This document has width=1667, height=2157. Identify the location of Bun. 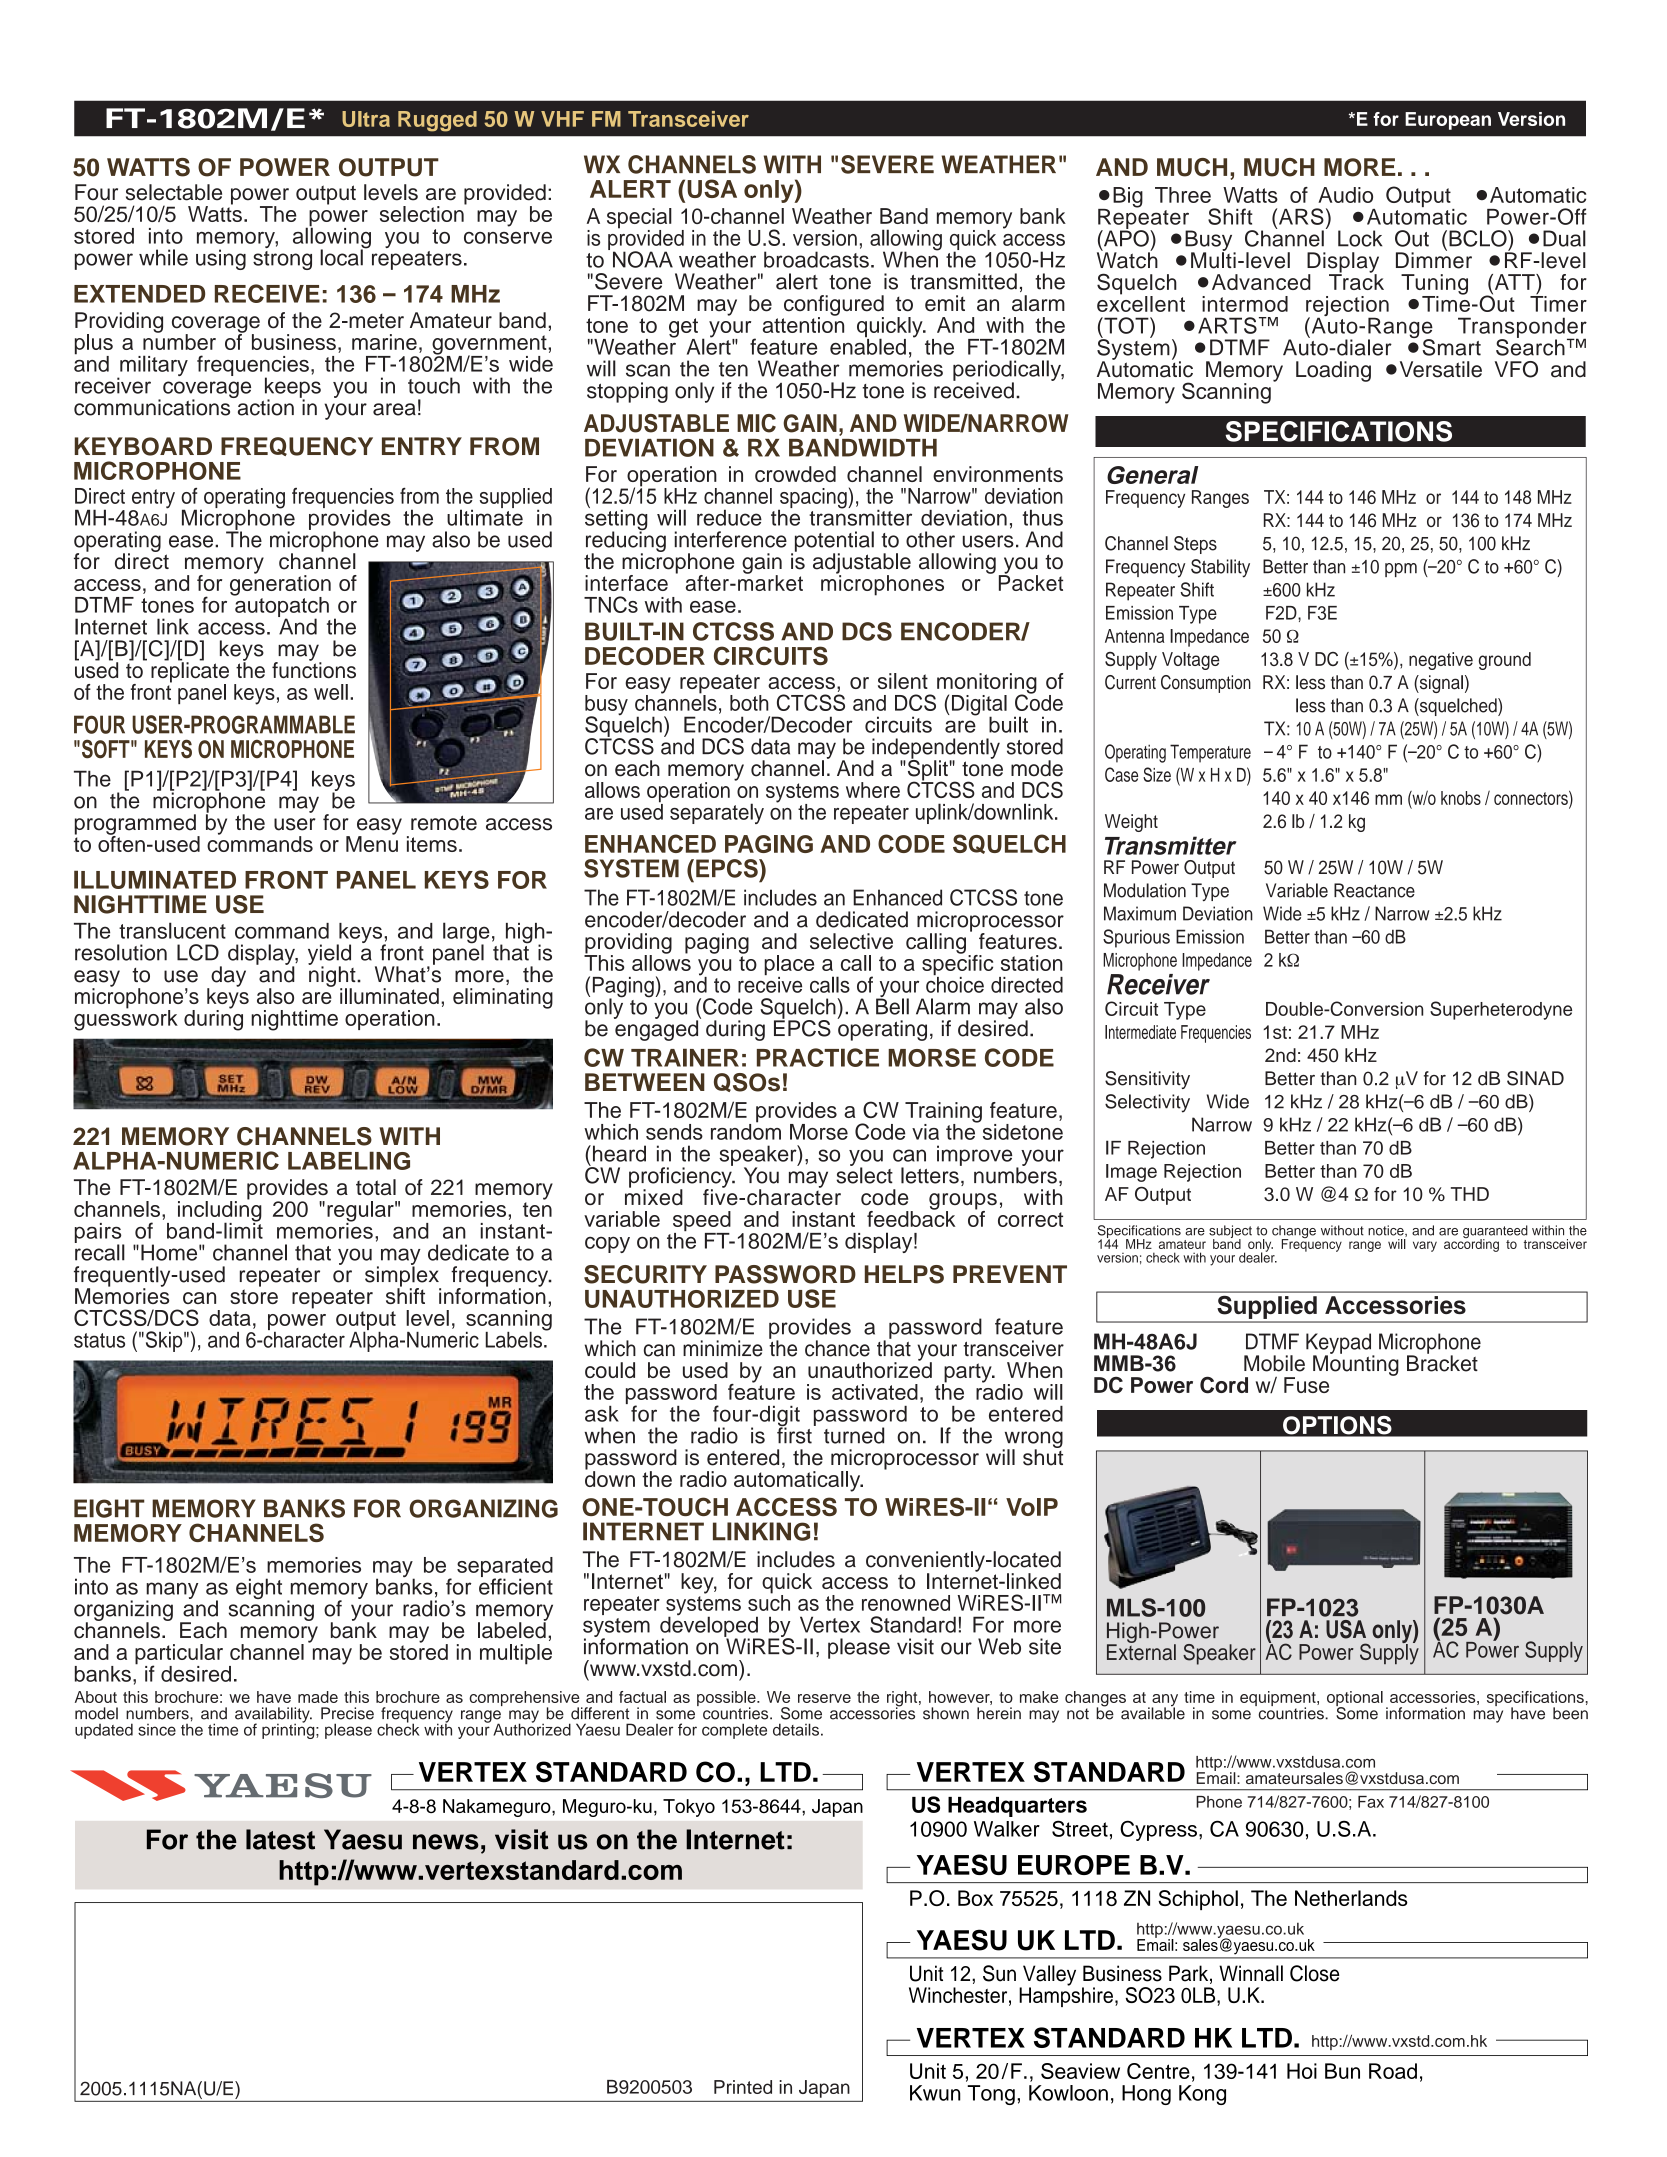
(1342, 2071).
